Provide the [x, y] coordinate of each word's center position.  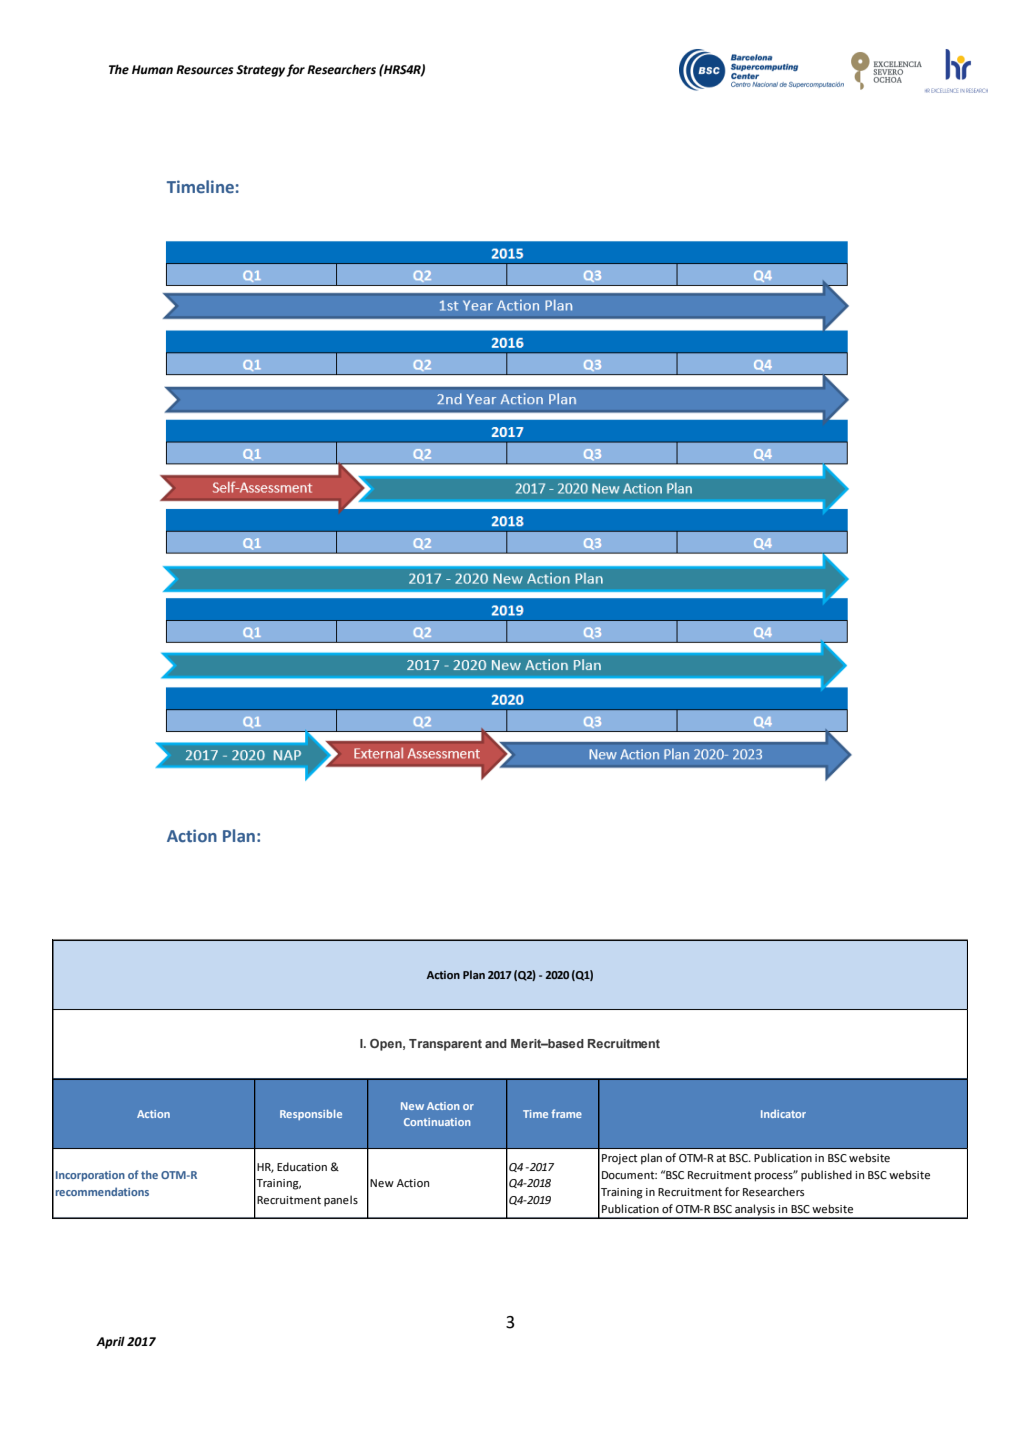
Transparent [445, 1045]
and [496, 1043]
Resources [205, 70]
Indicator [783, 1114]
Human [152, 70]
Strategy [260, 71]
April [110, 1342]
